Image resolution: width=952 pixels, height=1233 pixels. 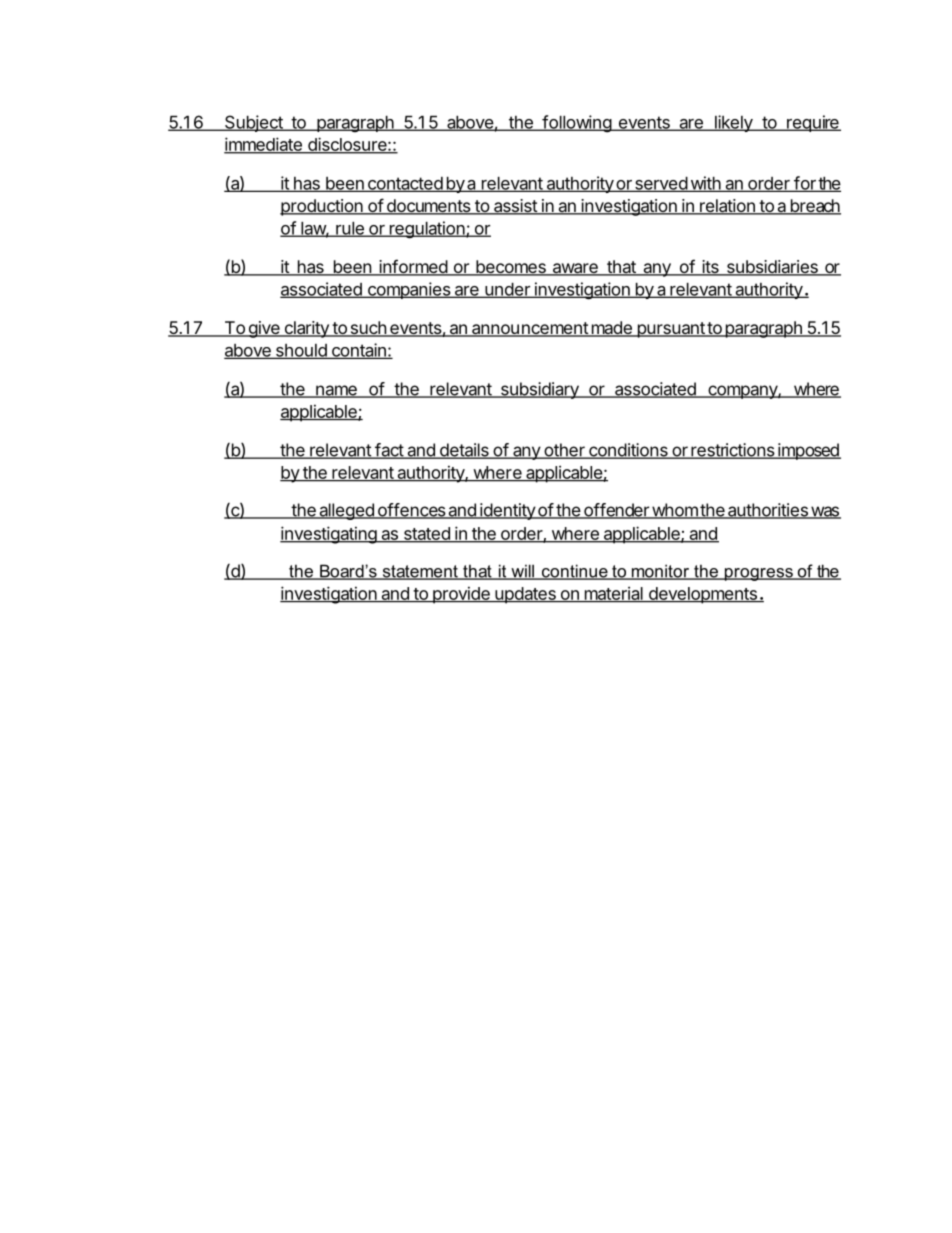 I want to click on likely, so click(x=733, y=123).
